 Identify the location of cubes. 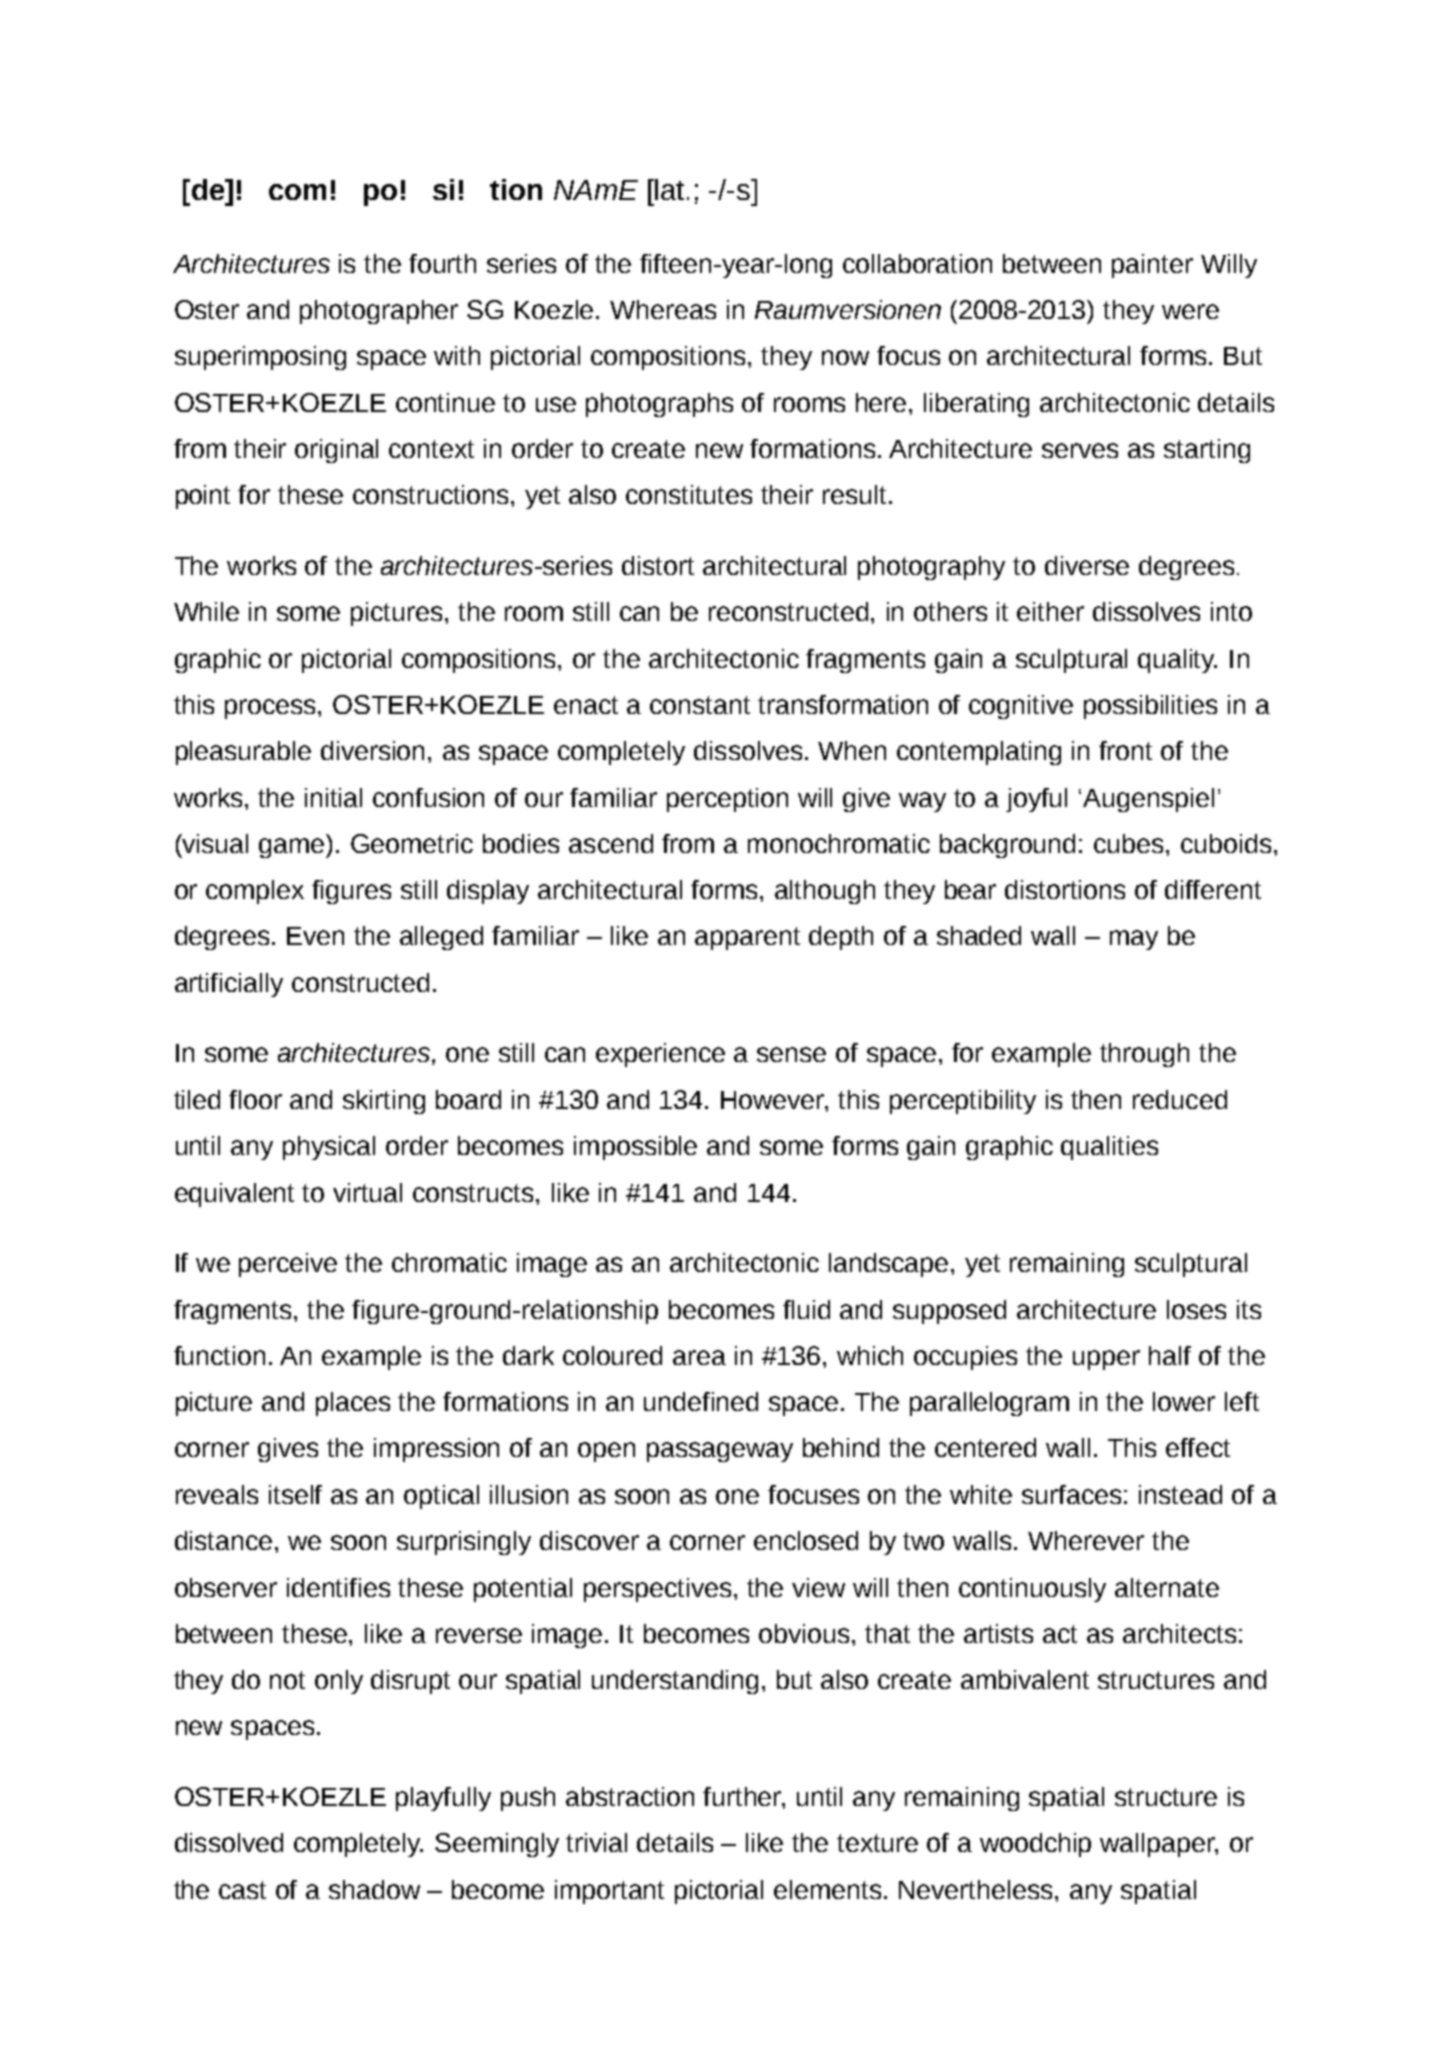
(1130, 843).
